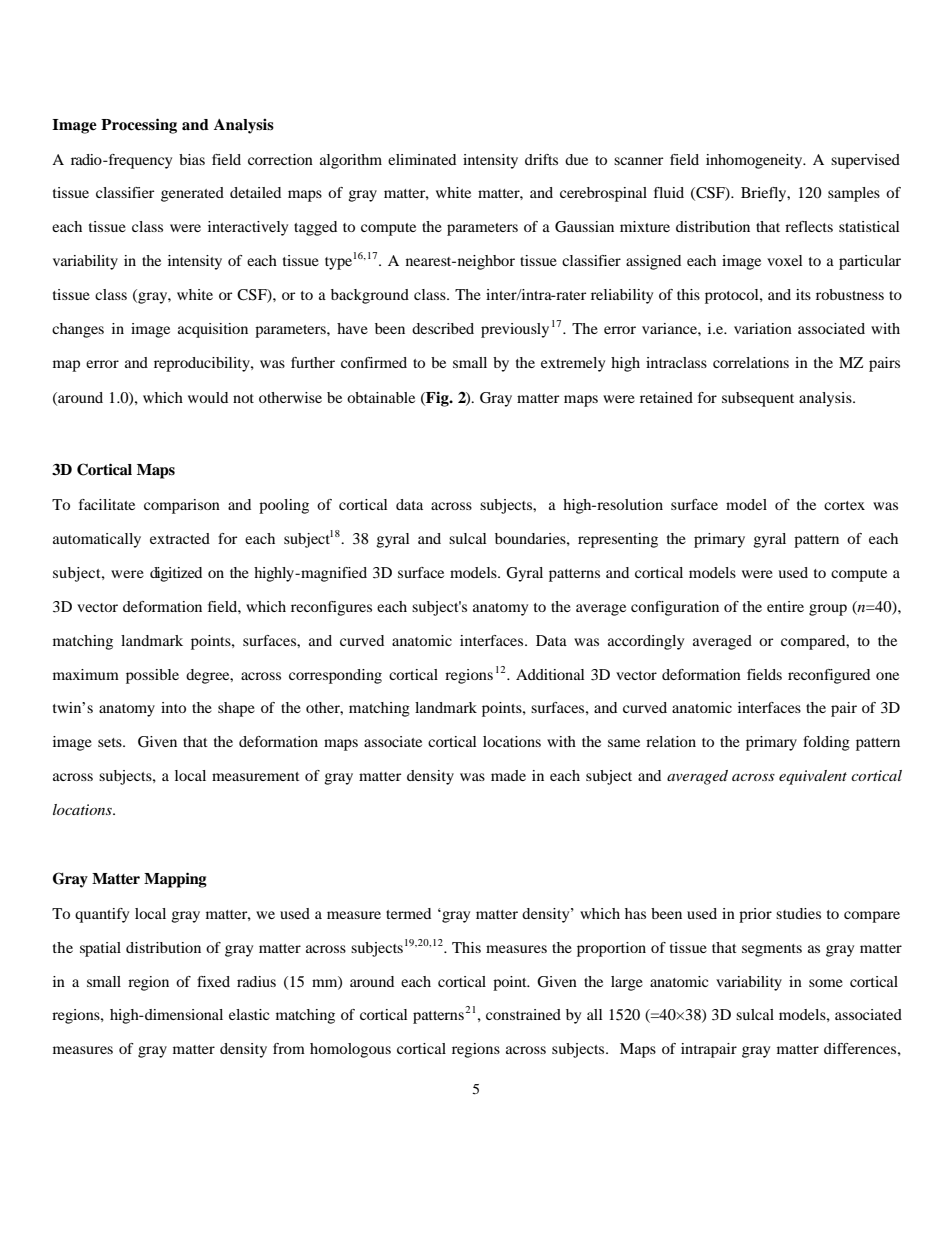  What do you see at coordinates (523, 1014) in the page?
I see `constrained` at bounding box center [523, 1014].
